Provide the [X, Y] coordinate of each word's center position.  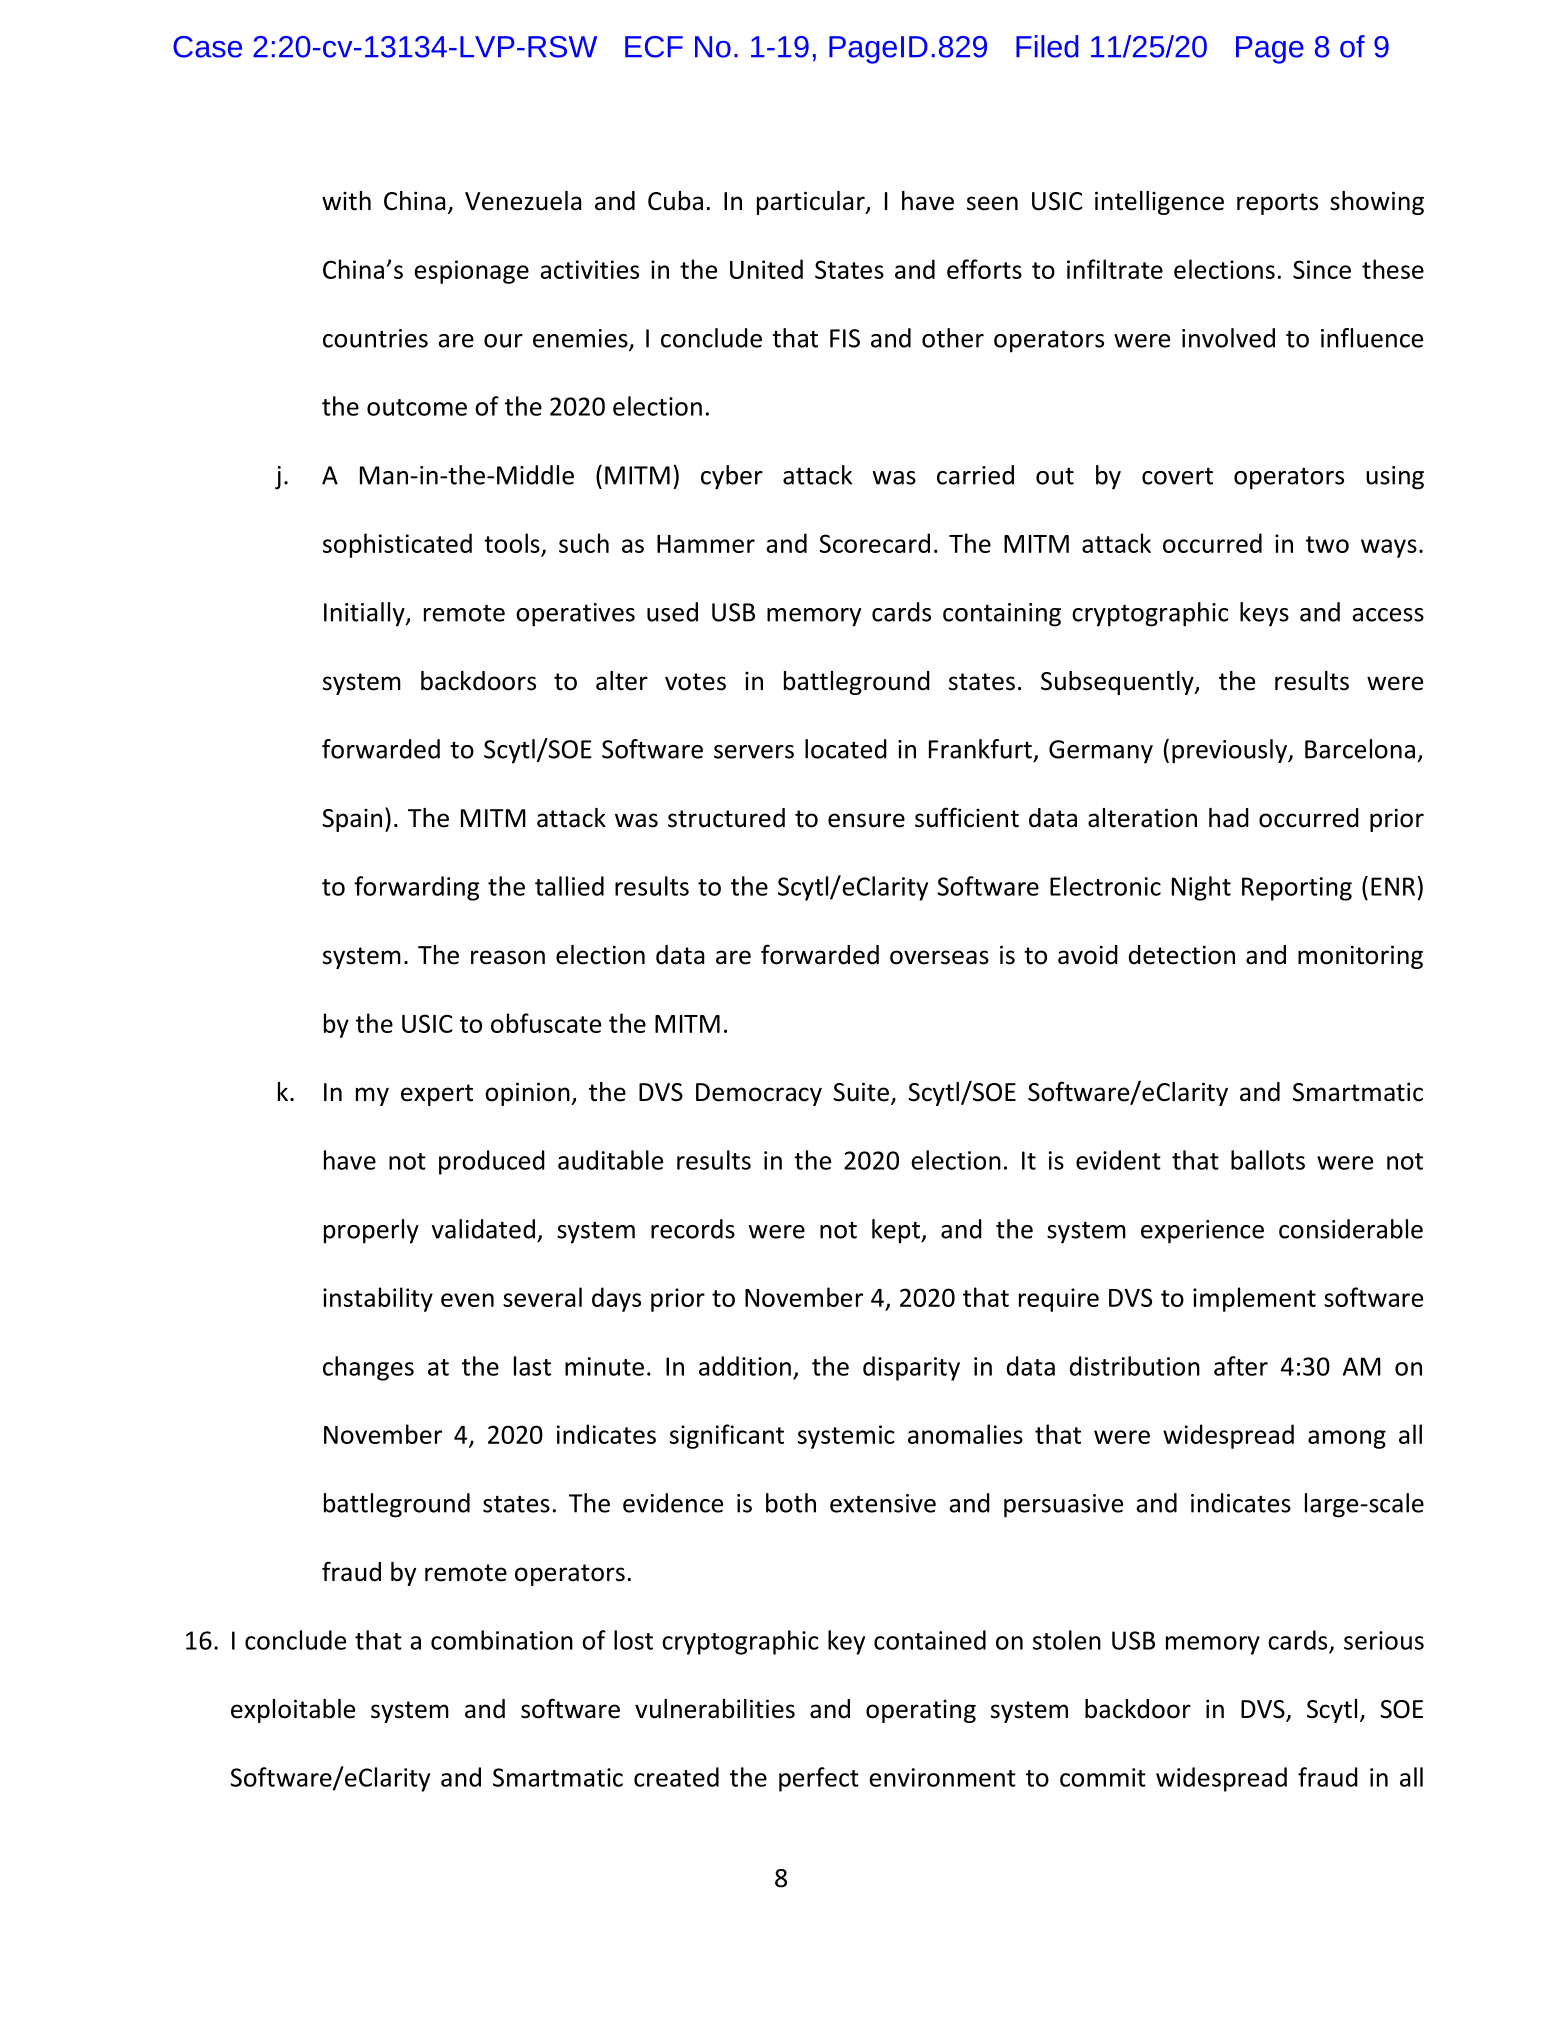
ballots [1268, 1160]
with [346, 201]
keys [1264, 614]
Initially [365, 614]
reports [1277, 204]
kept [897, 1231]
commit [1103, 1777]
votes [695, 682]
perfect [819, 1779]
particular [812, 203]
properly [371, 1231]
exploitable [293, 1711]
